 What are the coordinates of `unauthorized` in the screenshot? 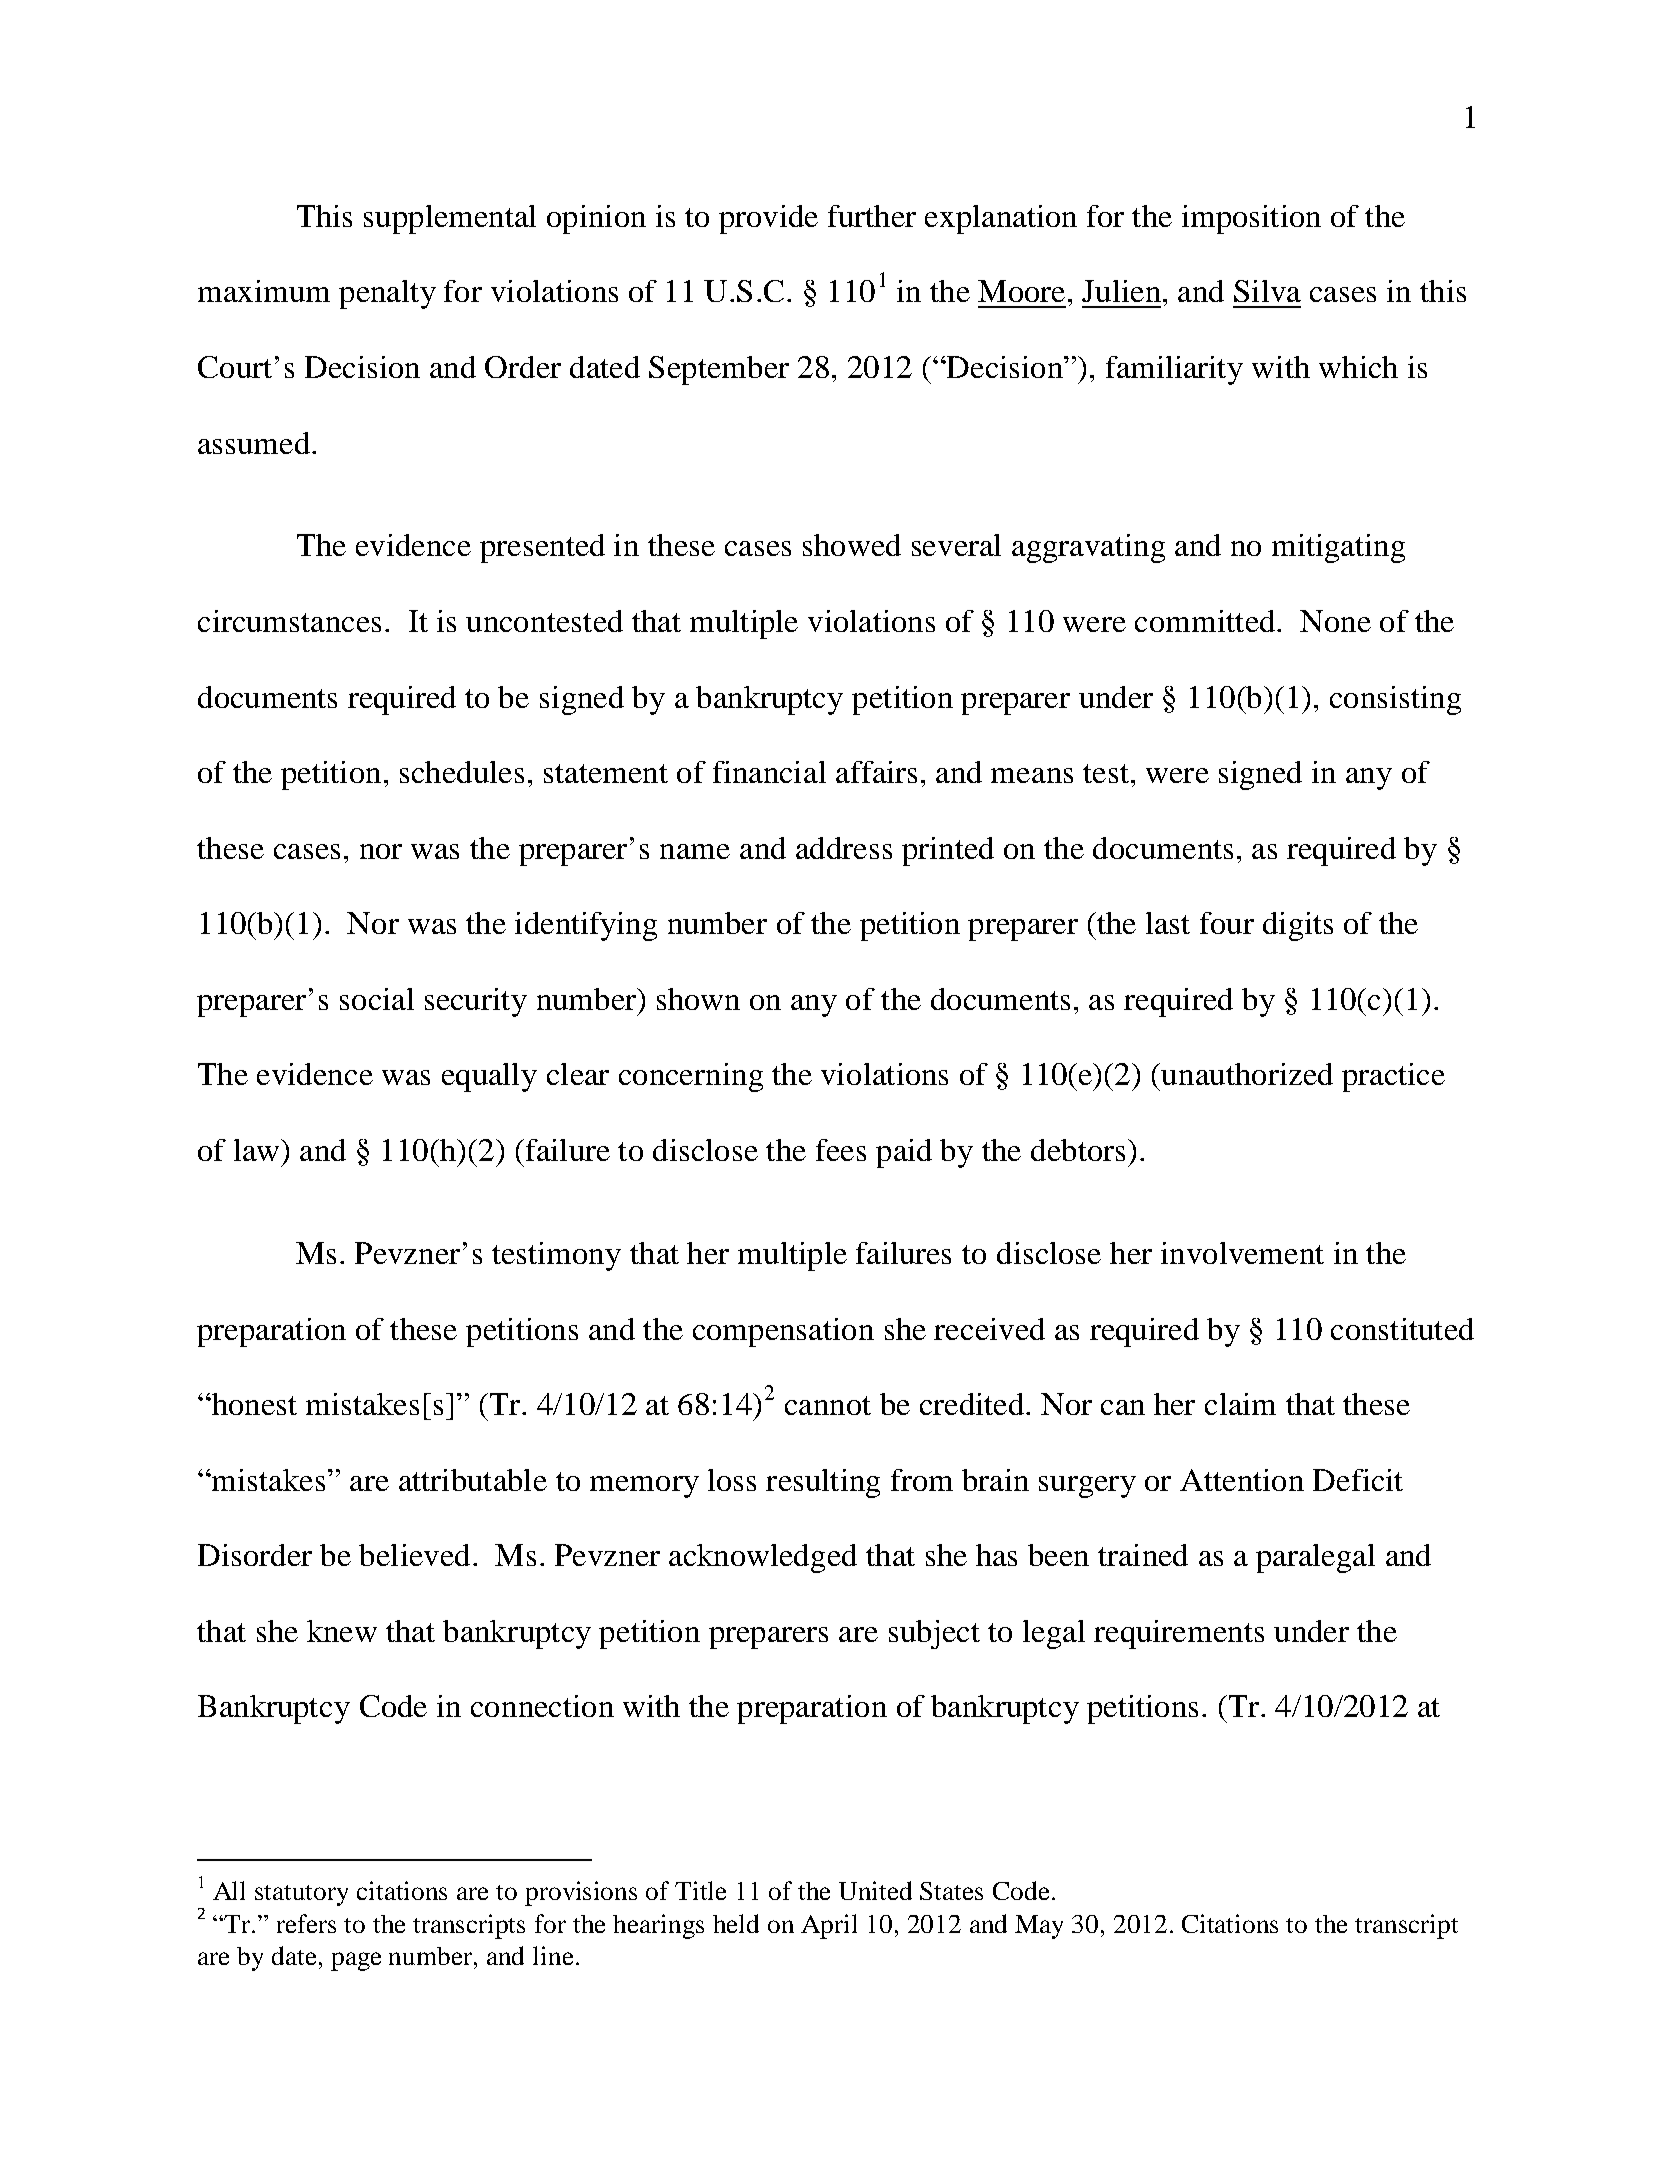 It's located at (1247, 1074).
